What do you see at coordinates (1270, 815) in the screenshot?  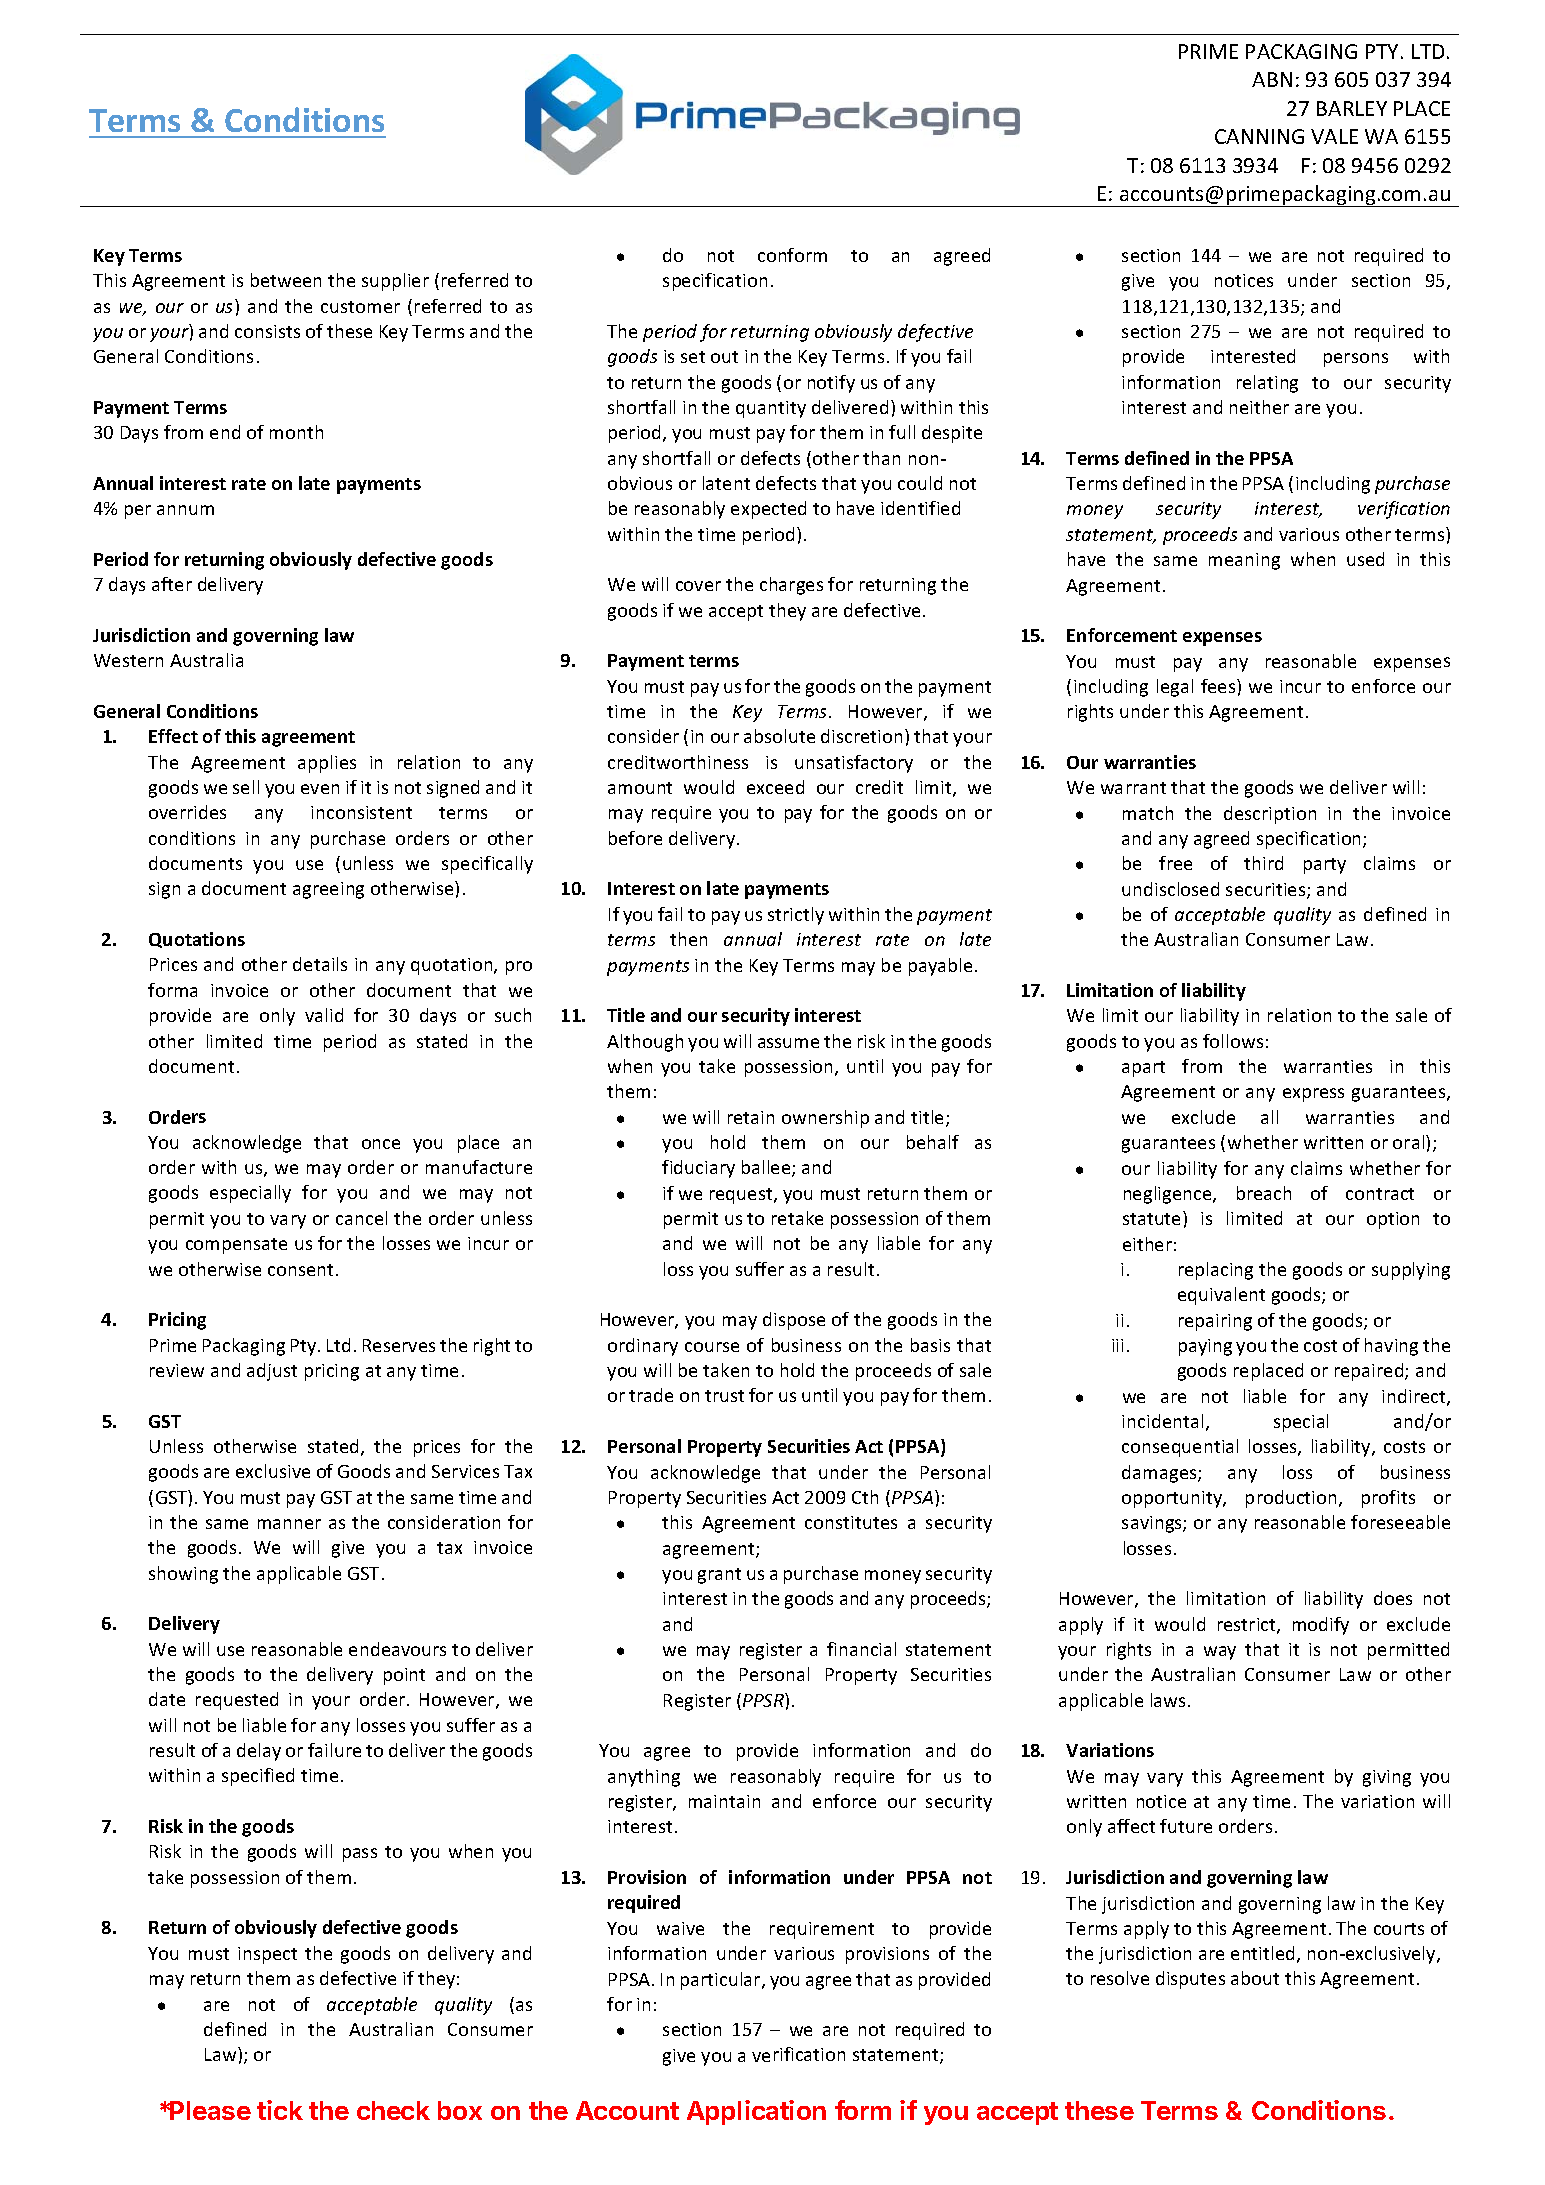 I see `description` at bounding box center [1270, 815].
